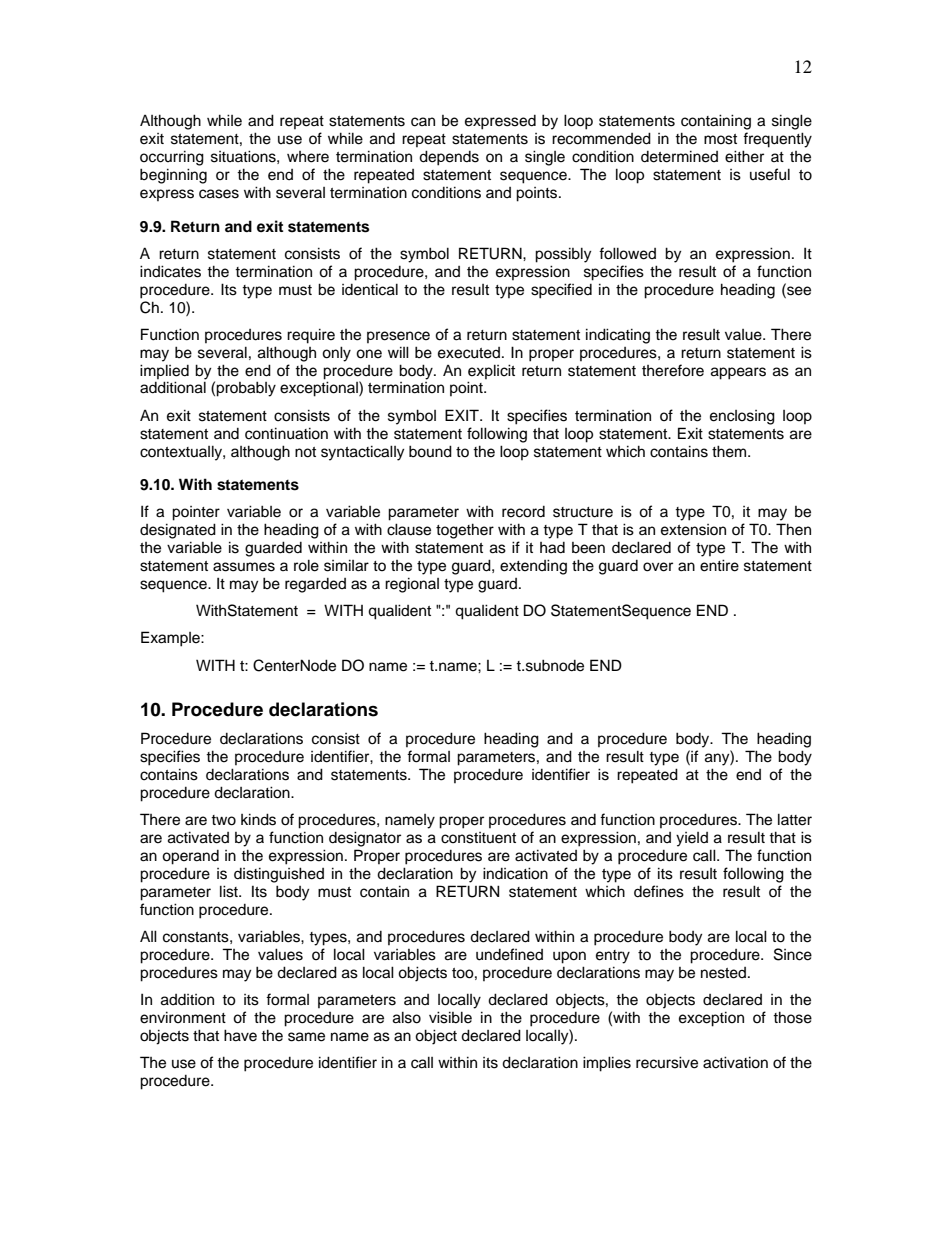 Image resolution: width=952 pixels, height=1233 pixels. What do you see at coordinates (450, 1017) in the page?
I see `visible` at bounding box center [450, 1017].
